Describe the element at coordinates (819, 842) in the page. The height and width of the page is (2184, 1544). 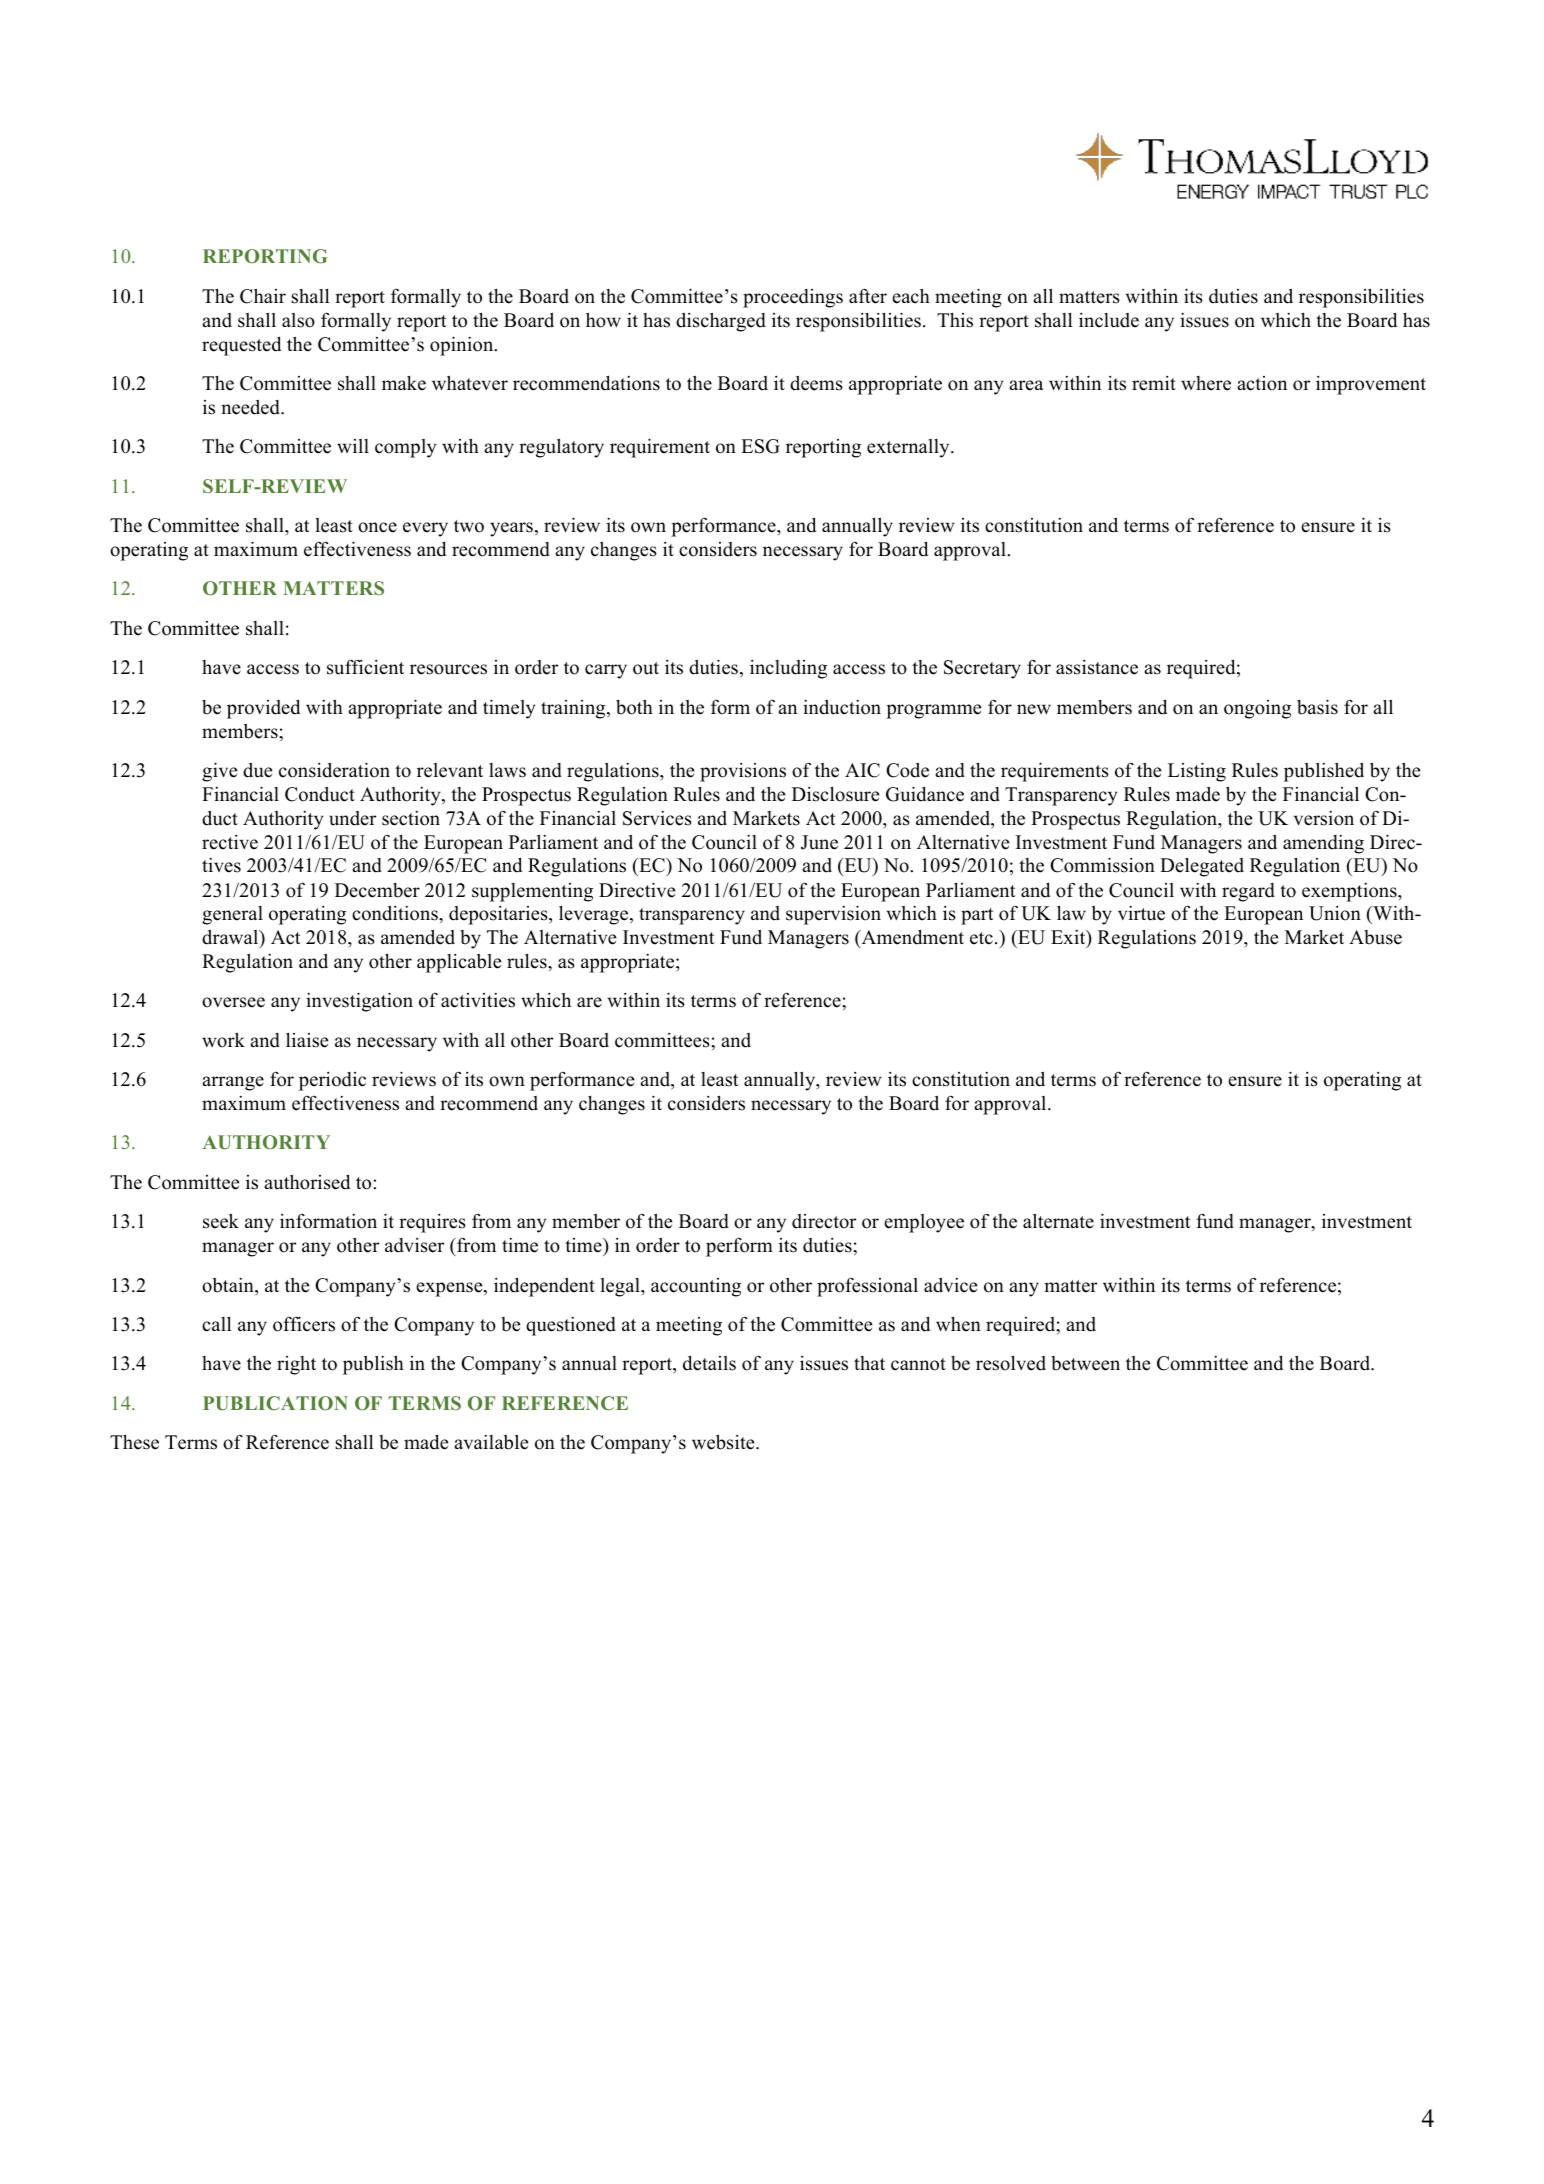
I see `June` at that location.
